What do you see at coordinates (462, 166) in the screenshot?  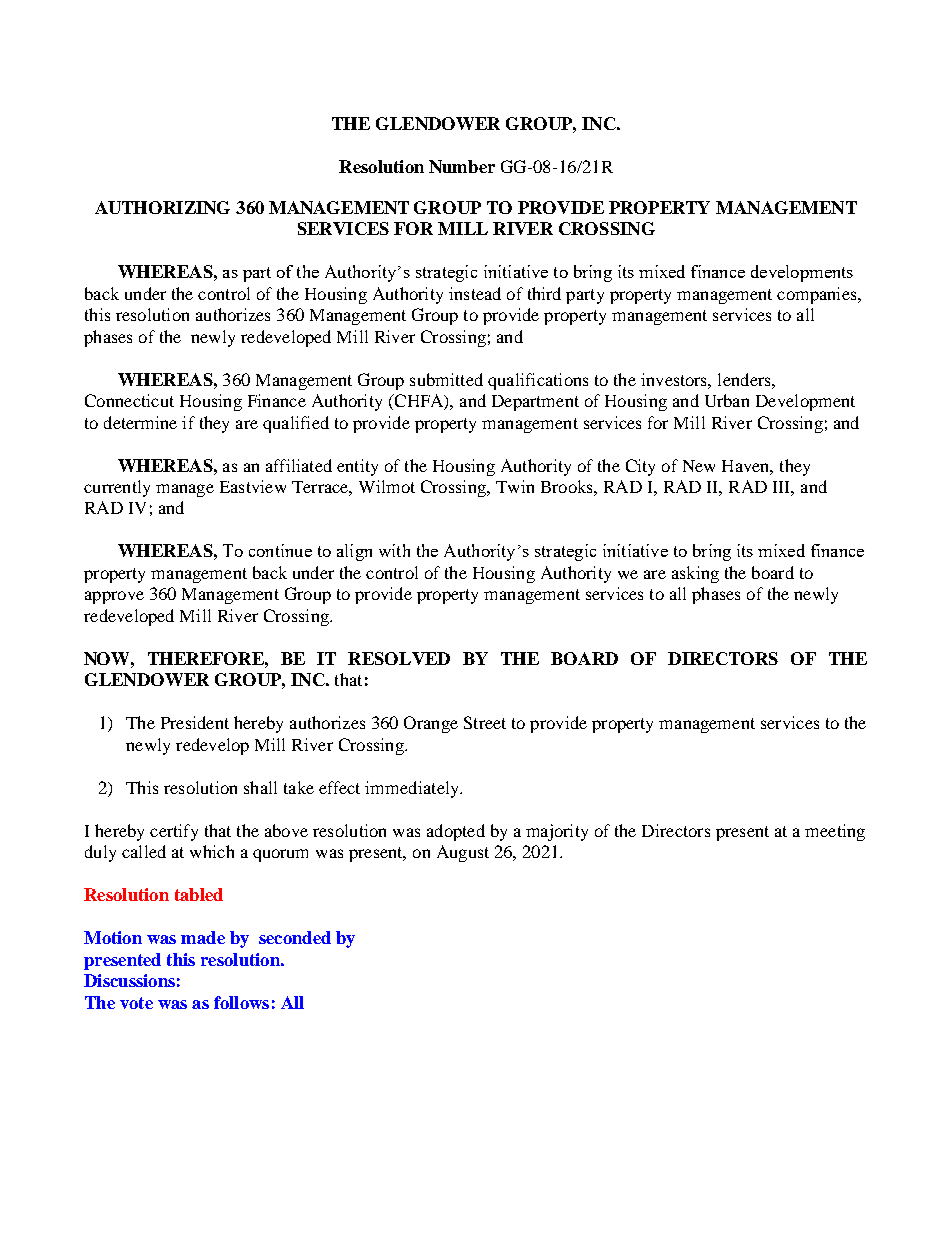 I see `Number` at bounding box center [462, 166].
